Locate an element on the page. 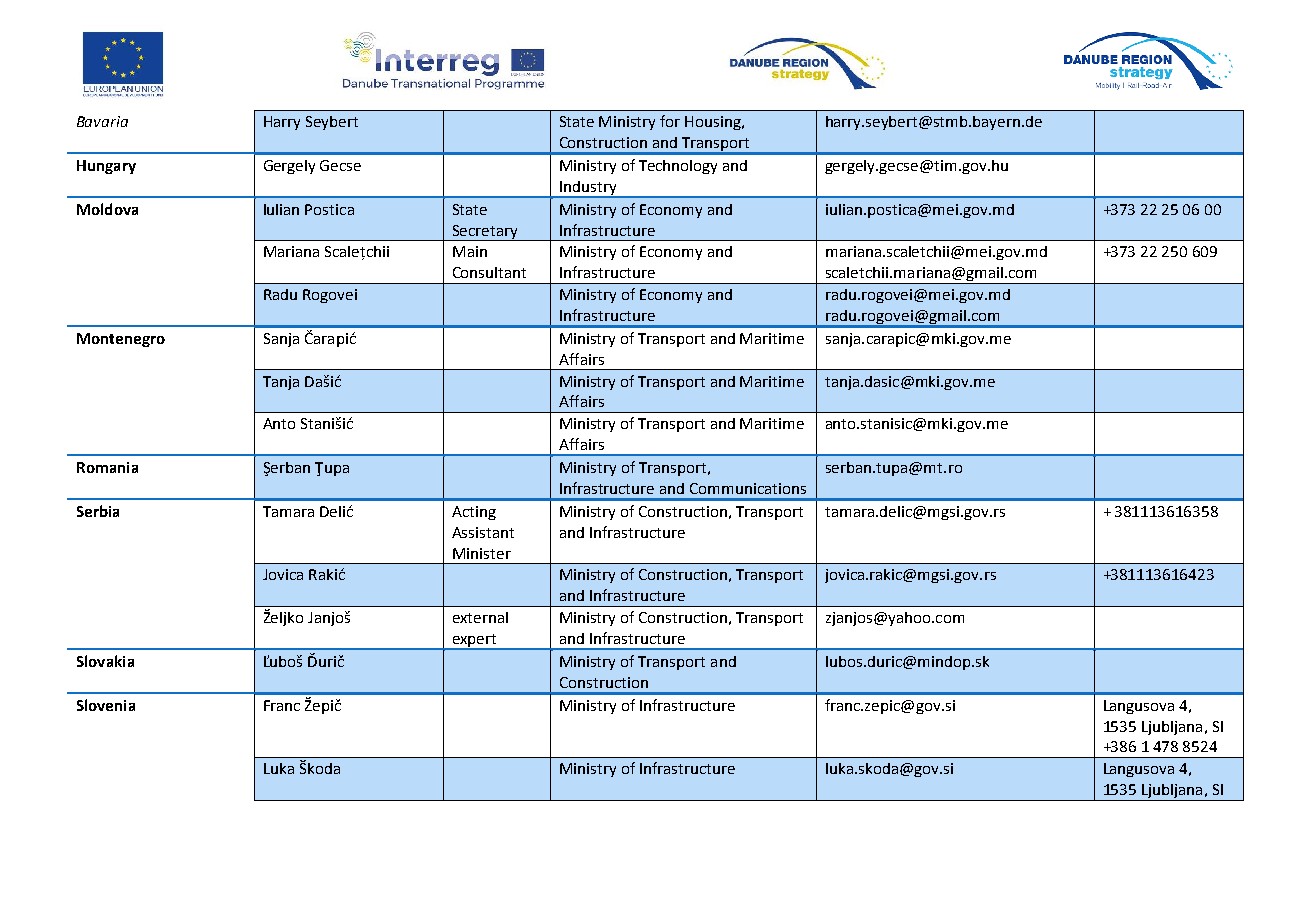  expert is located at coordinates (474, 641).
